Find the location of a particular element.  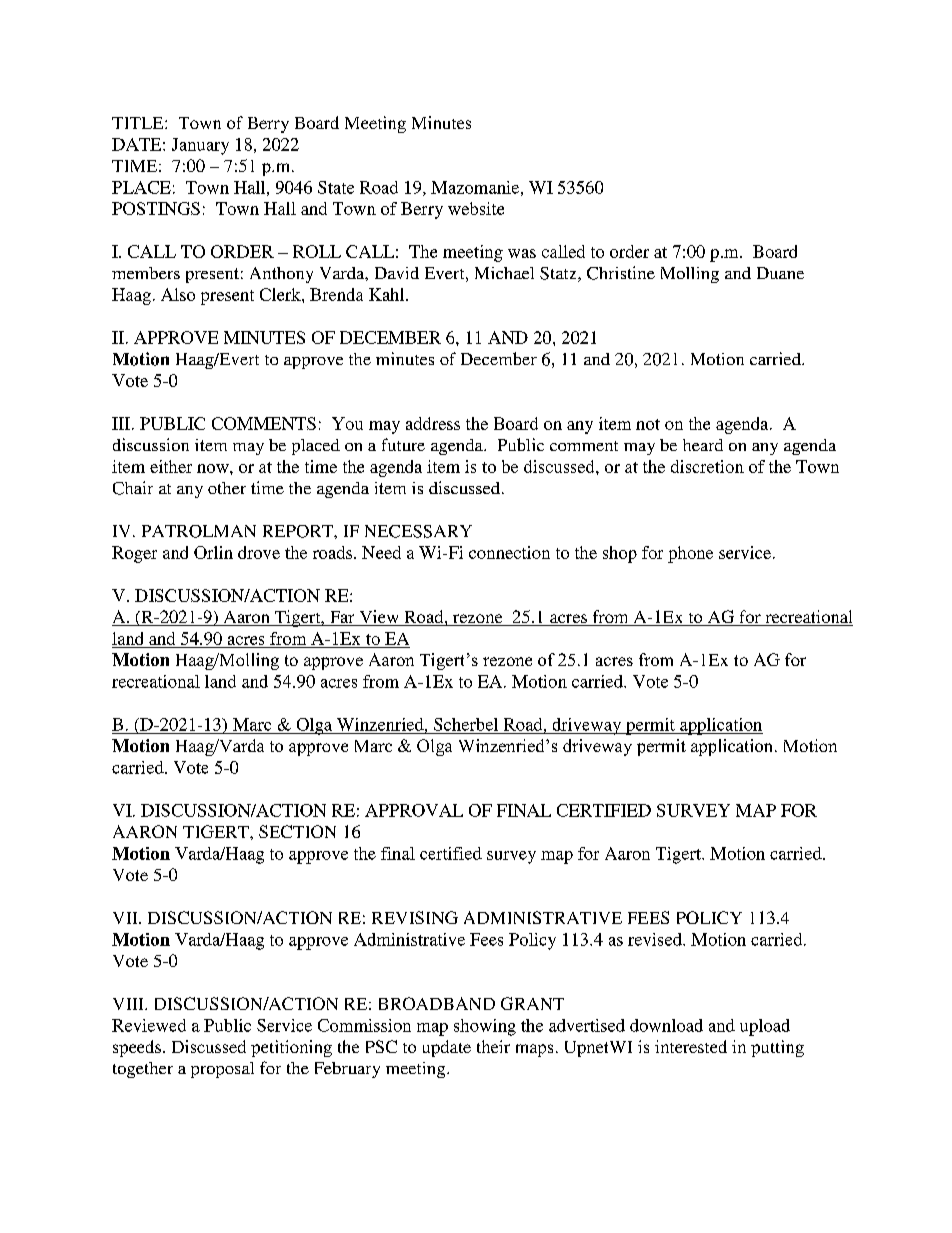

showing is located at coordinates (485, 1027).
